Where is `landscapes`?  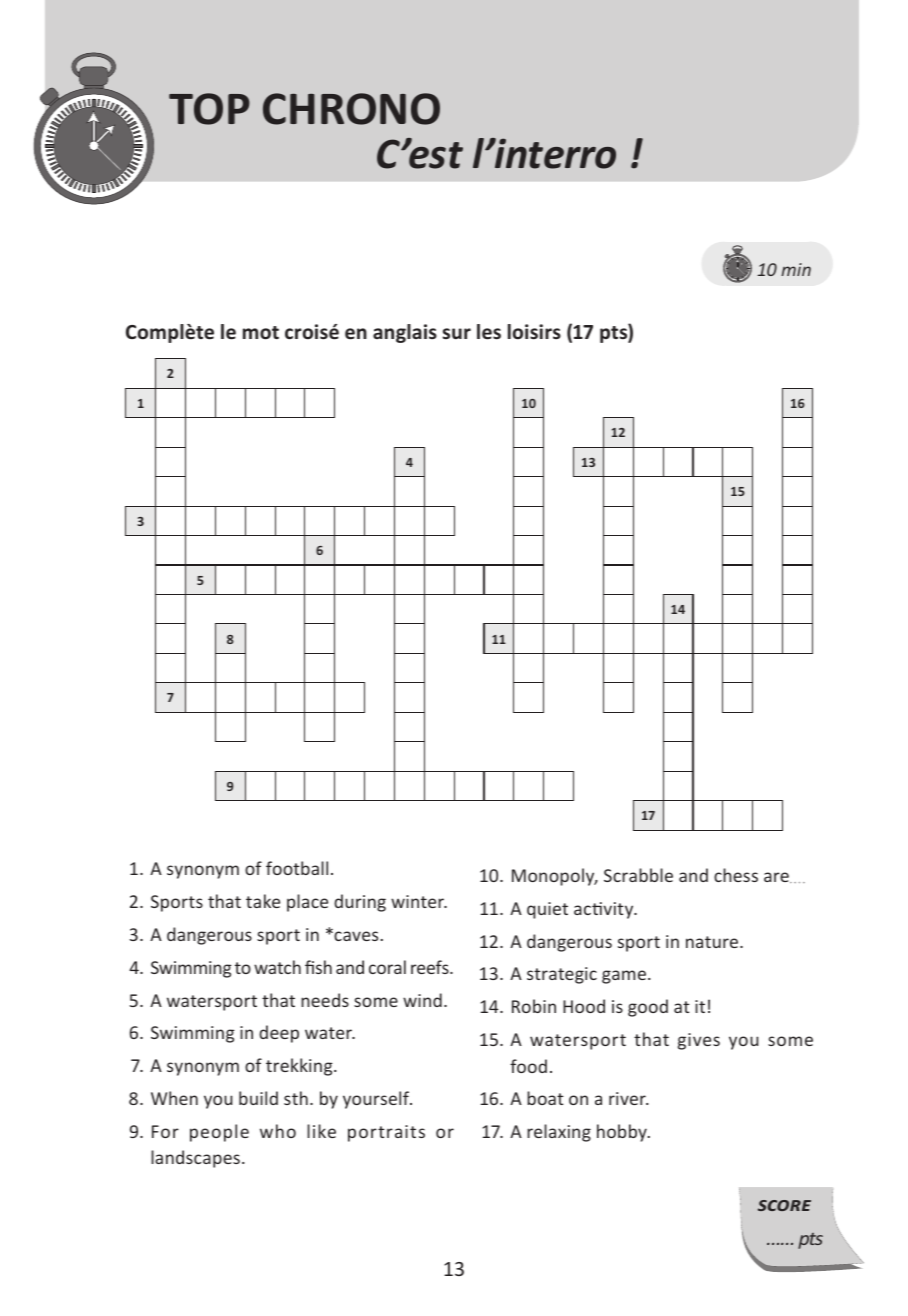 landscapes is located at coordinates (195, 1159).
